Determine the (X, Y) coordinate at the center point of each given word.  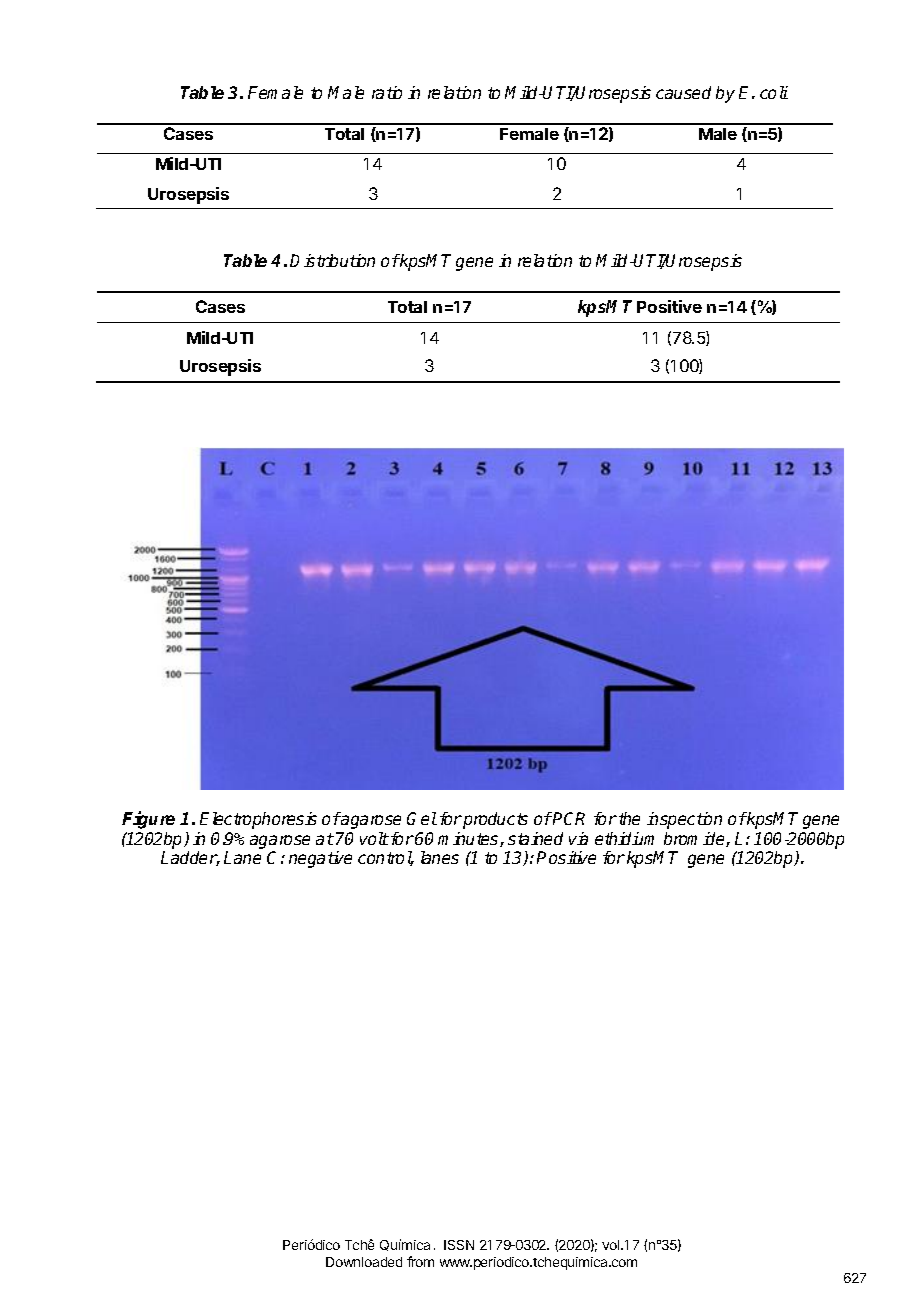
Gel (422, 818)
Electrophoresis (258, 820)
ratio (387, 92)
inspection (684, 820)
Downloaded (364, 1262)
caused (683, 92)
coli (774, 92)
